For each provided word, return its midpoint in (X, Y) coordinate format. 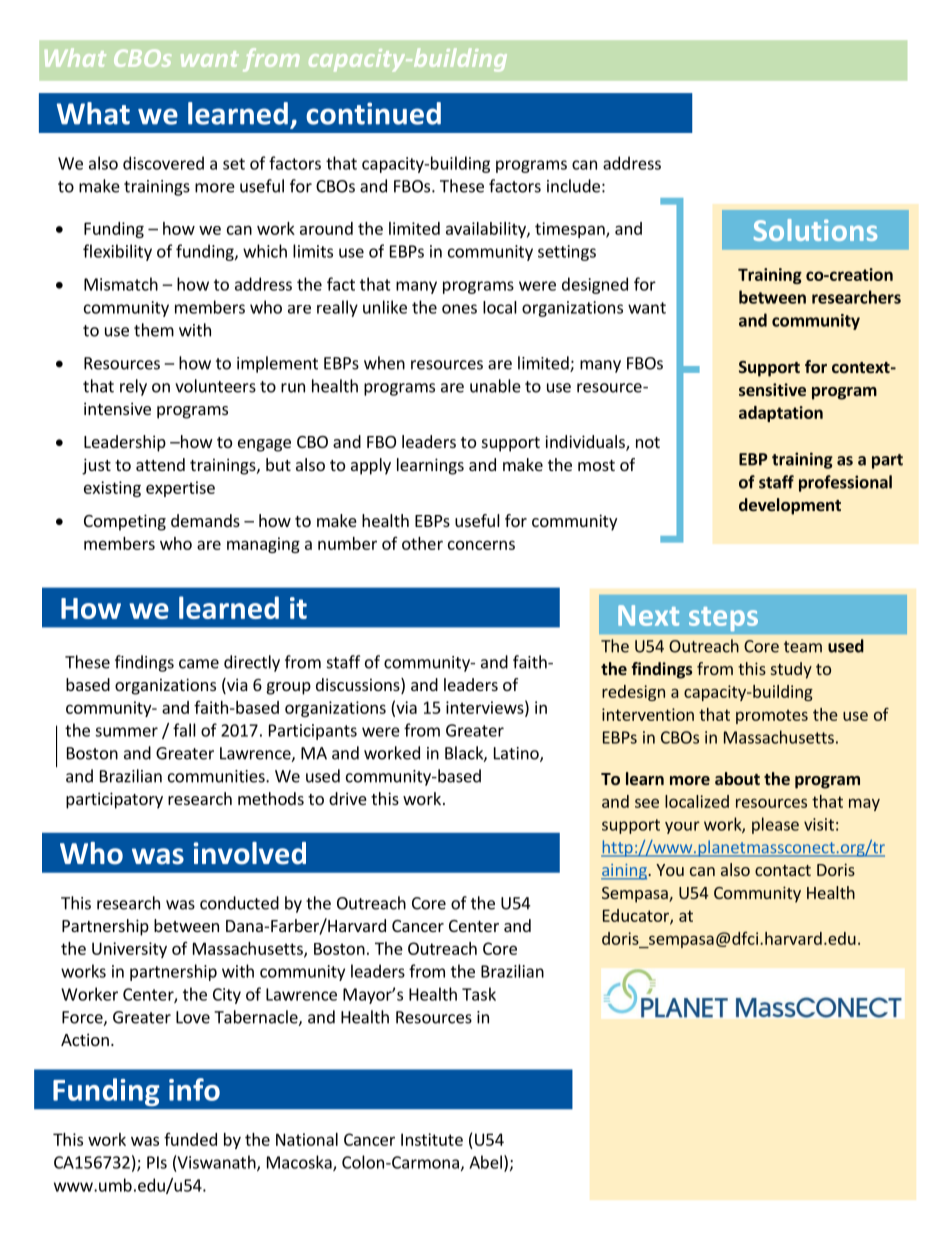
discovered (163, 163)
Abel (485, 1162)
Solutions (815, 230)
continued (373, 113)
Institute (432, 1139)
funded (190, 1139)
